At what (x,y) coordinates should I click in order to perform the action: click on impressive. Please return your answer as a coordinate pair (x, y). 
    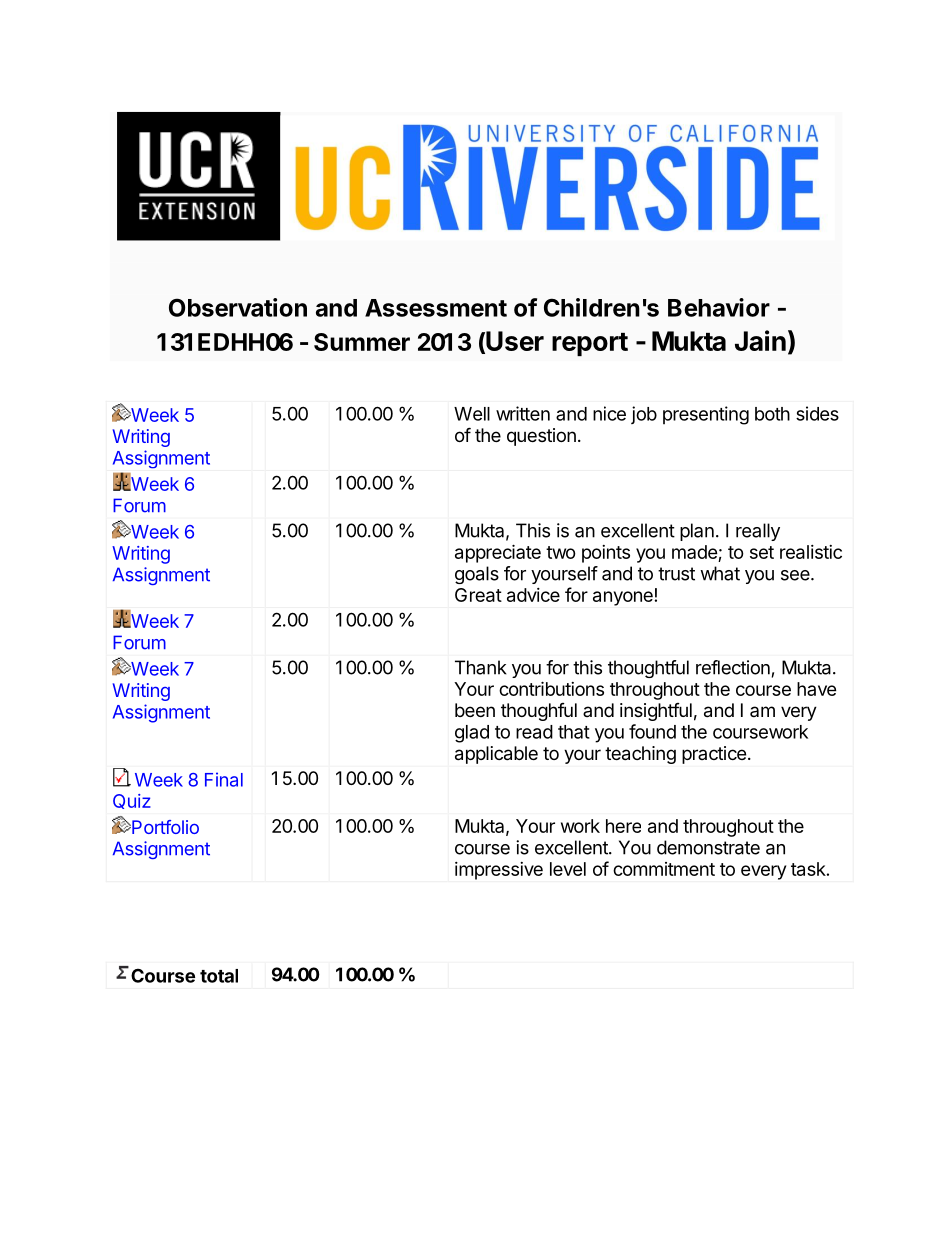
    Looking at the image, I should click on (499, 871).
